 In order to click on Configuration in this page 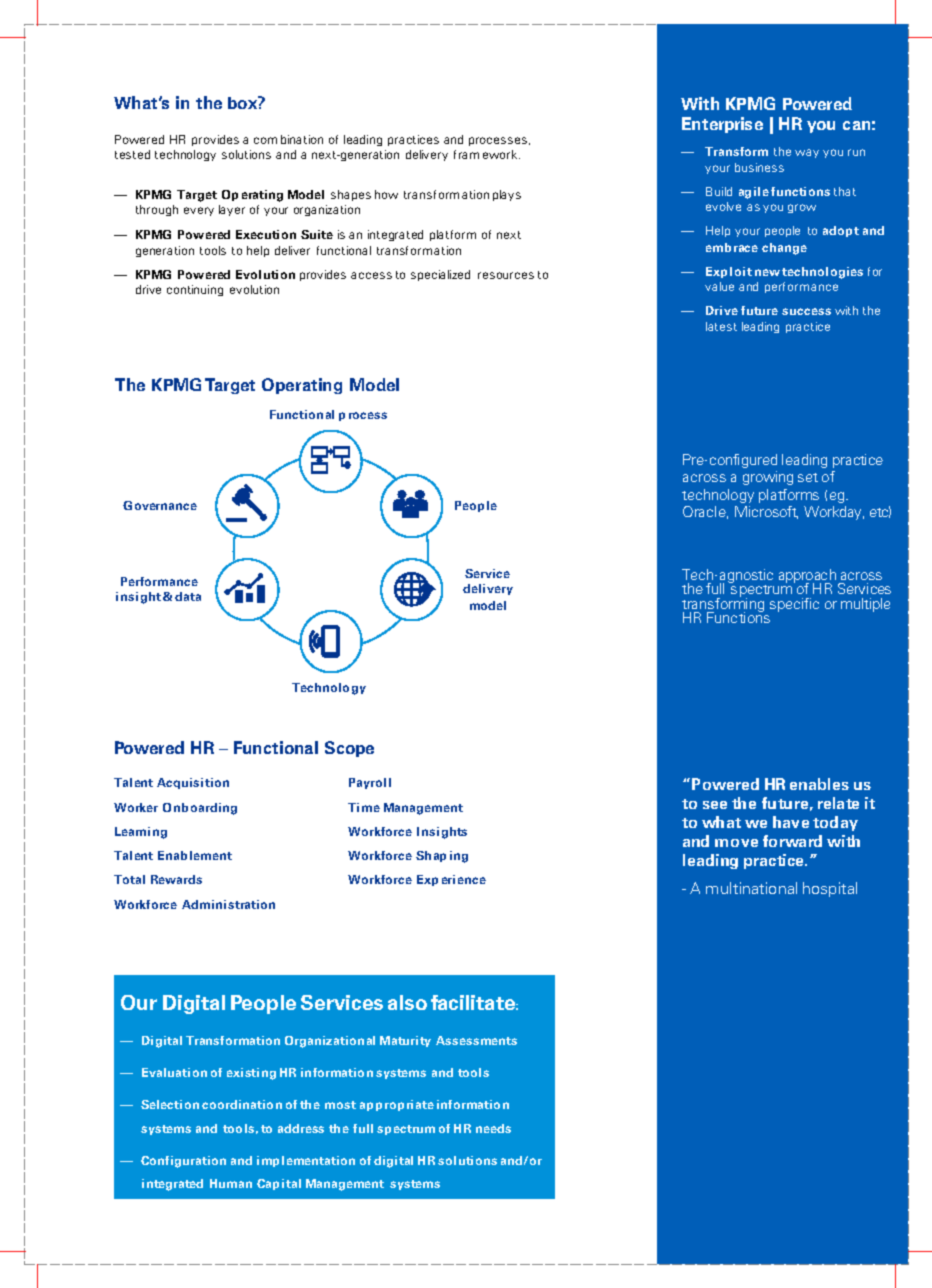, I will do `click(183, 1162)`.
